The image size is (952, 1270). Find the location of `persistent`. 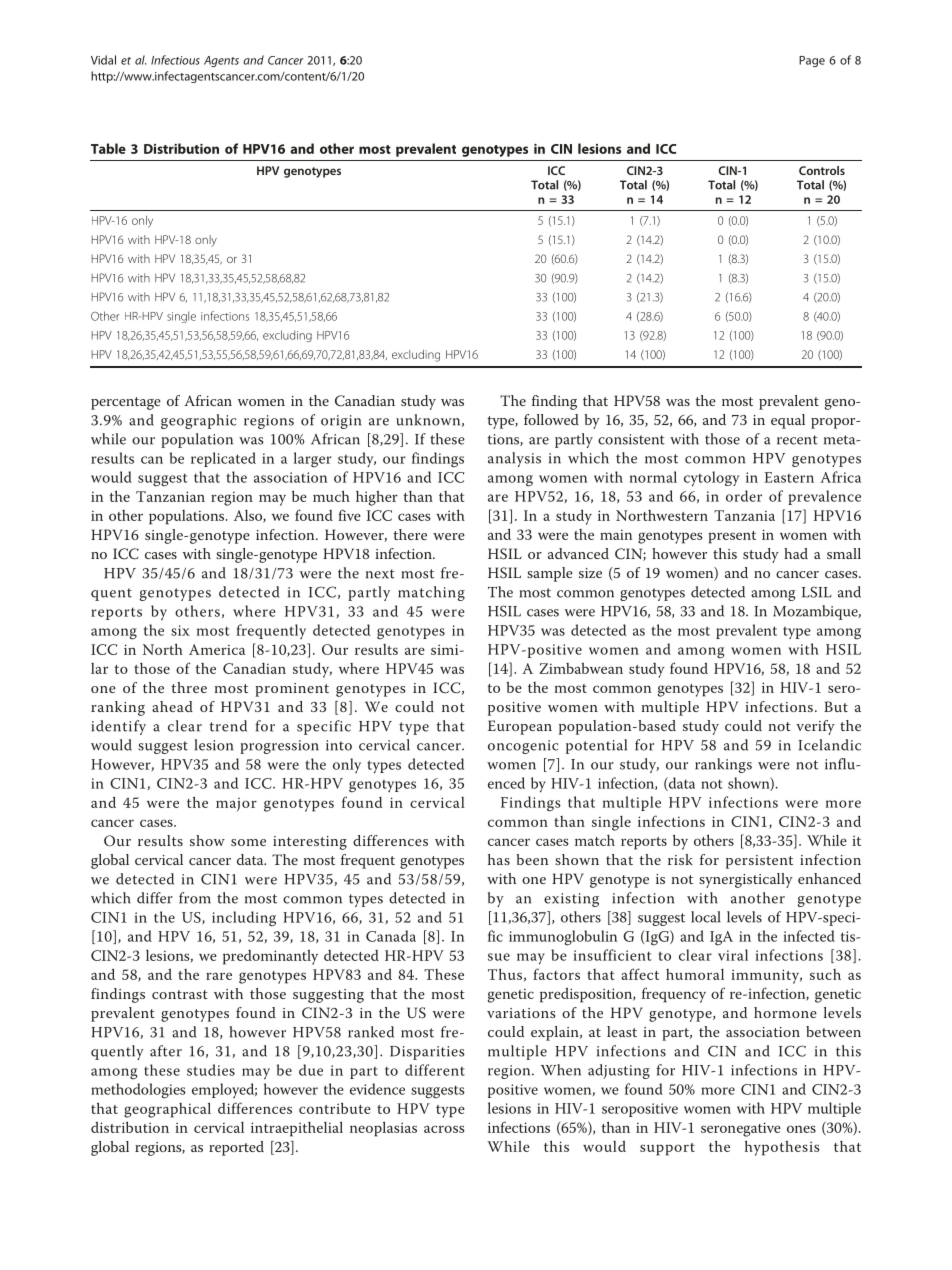

persistent is located at coordinates (759, 862).
